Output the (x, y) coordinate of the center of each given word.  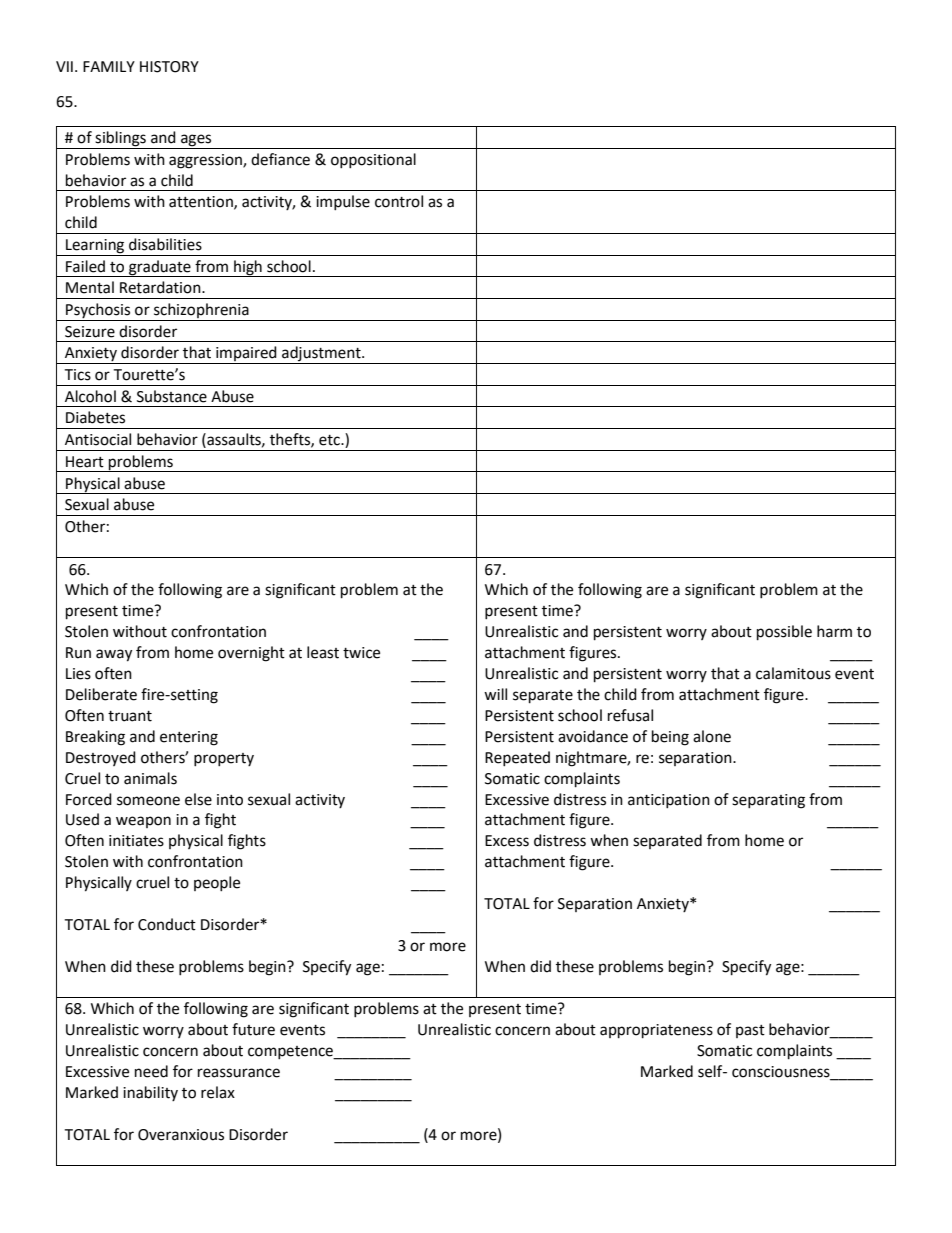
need (151, 1071)
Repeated (517, 758)
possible (784, 633)
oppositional (373, 160)
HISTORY (169, 67)
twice (361, 653)
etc (330, 440)
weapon (143, 822)
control (399, 201)
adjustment (321, 355)
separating (768, 801)
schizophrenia (201, 312)
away (114, 655)
